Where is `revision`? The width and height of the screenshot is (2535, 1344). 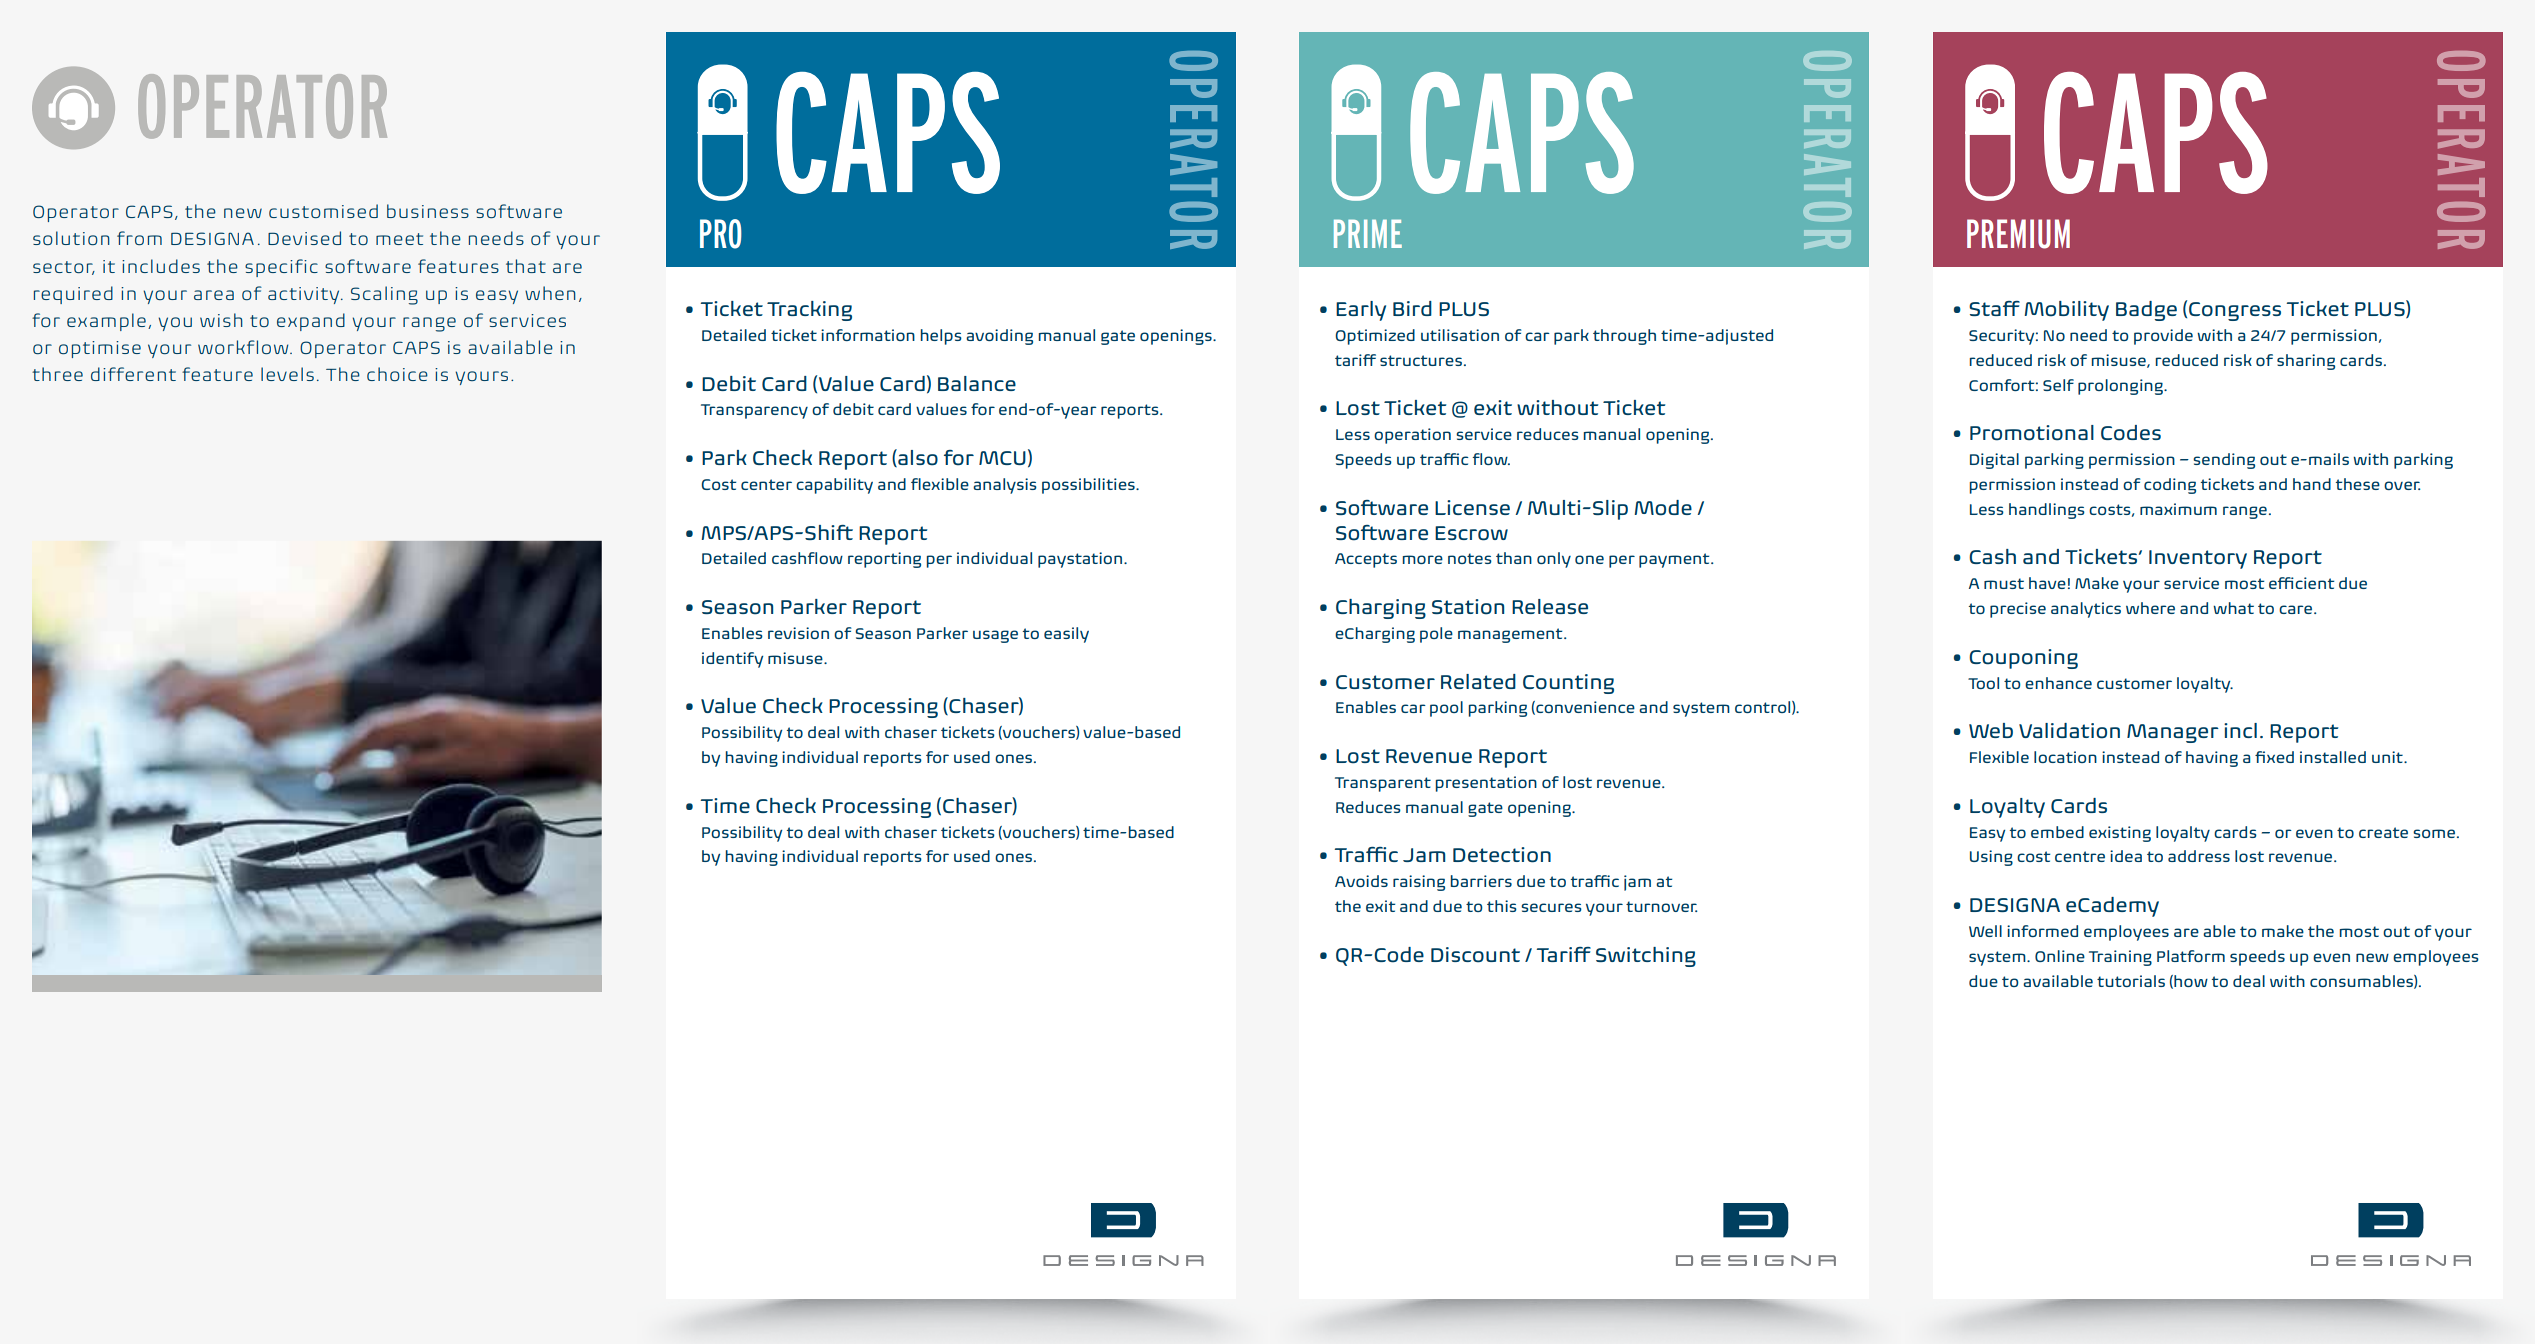
revision is located at coordinates (798, 633).
